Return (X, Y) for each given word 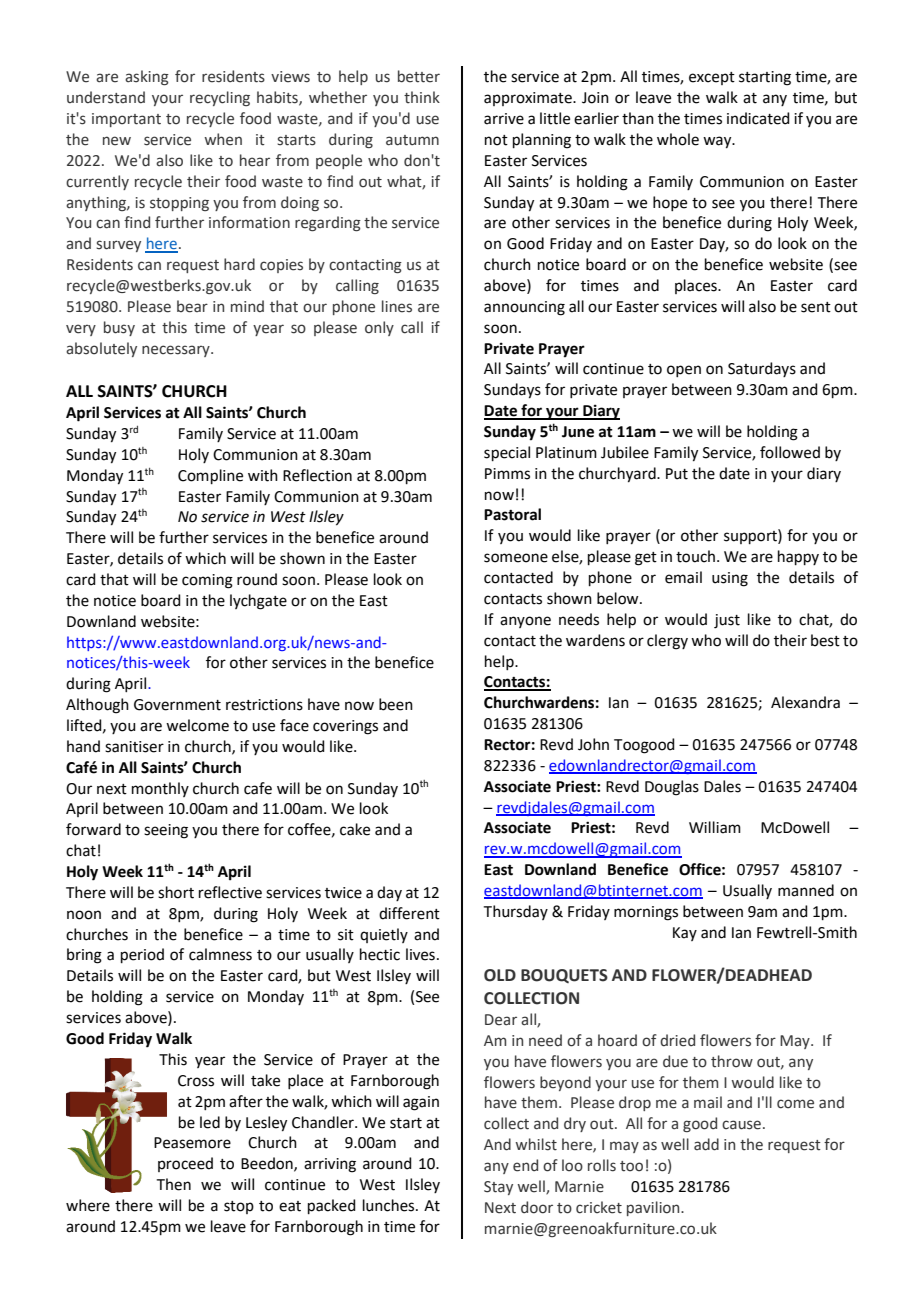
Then (174, 1184)
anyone (525, 622)
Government (177, 705)
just (727, 621)
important (126, 120)
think (422, 97)
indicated (758, 118)
